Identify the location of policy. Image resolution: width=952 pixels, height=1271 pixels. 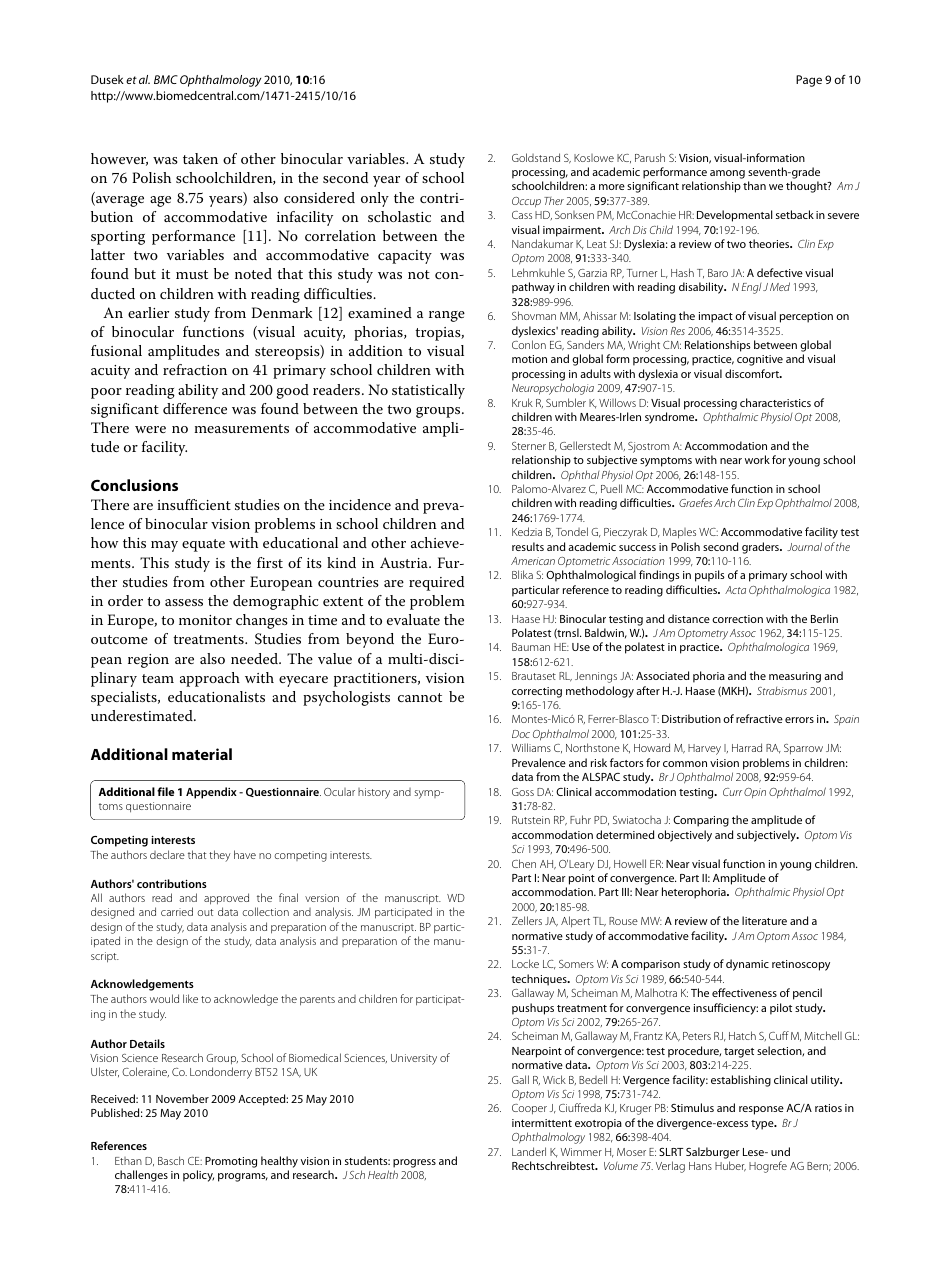
(198, 1176).
